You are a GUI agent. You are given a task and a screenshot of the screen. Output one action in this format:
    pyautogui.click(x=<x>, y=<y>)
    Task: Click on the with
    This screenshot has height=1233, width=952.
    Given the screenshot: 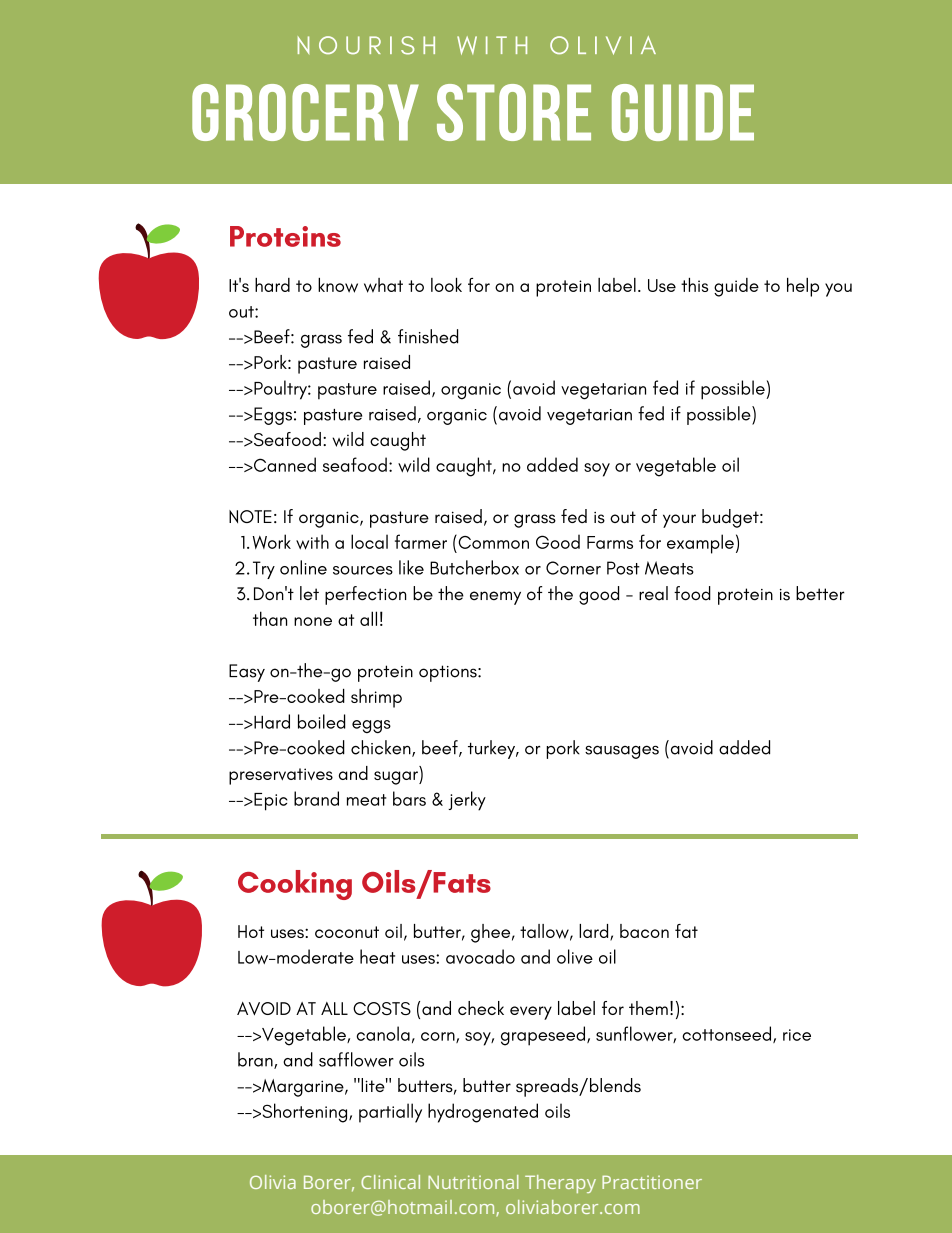 What is the action you would take?
    pyautogui.click(x=312, y=542)
